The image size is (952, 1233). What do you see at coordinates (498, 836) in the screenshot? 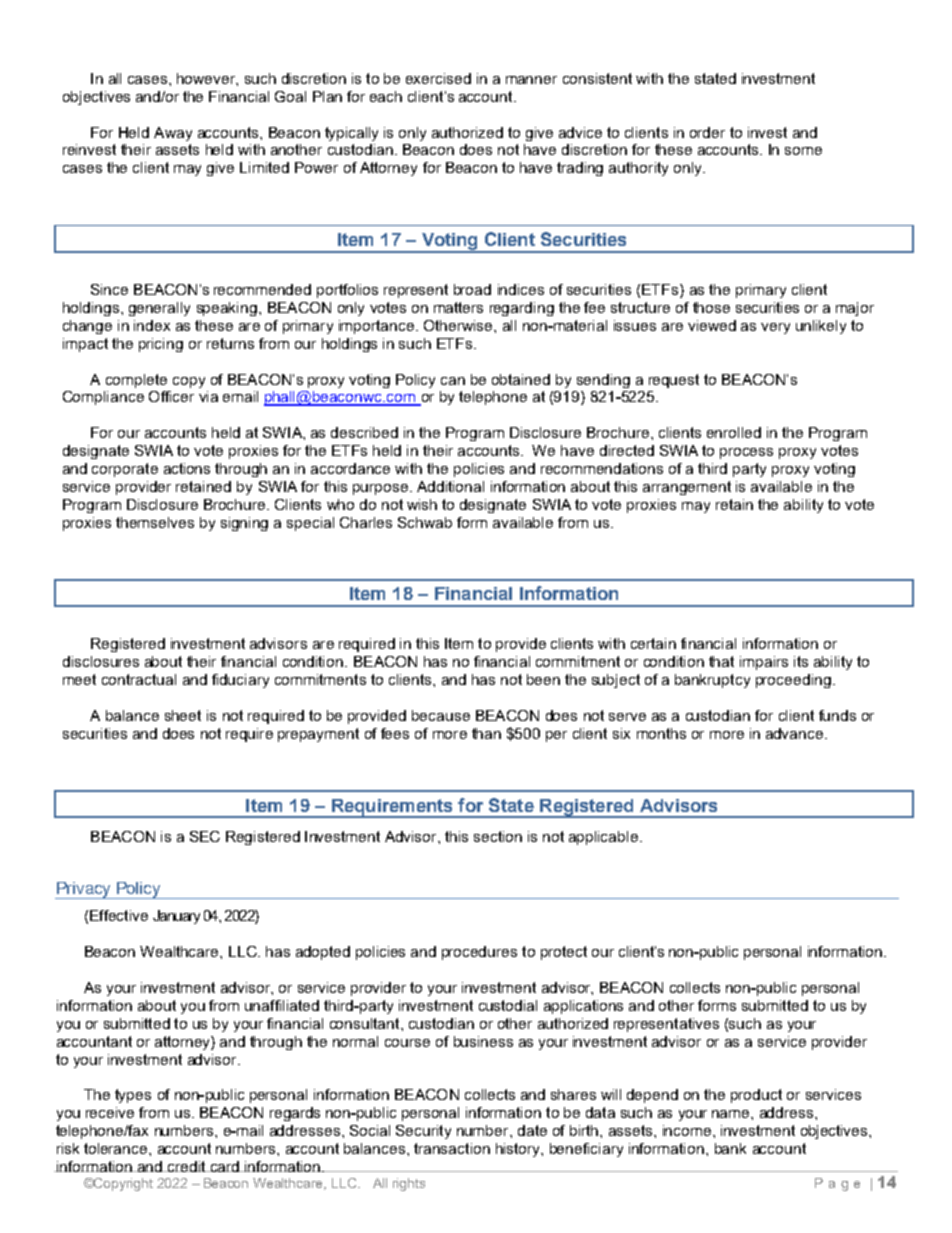
I see `section` at bounding box center [498, 836].
